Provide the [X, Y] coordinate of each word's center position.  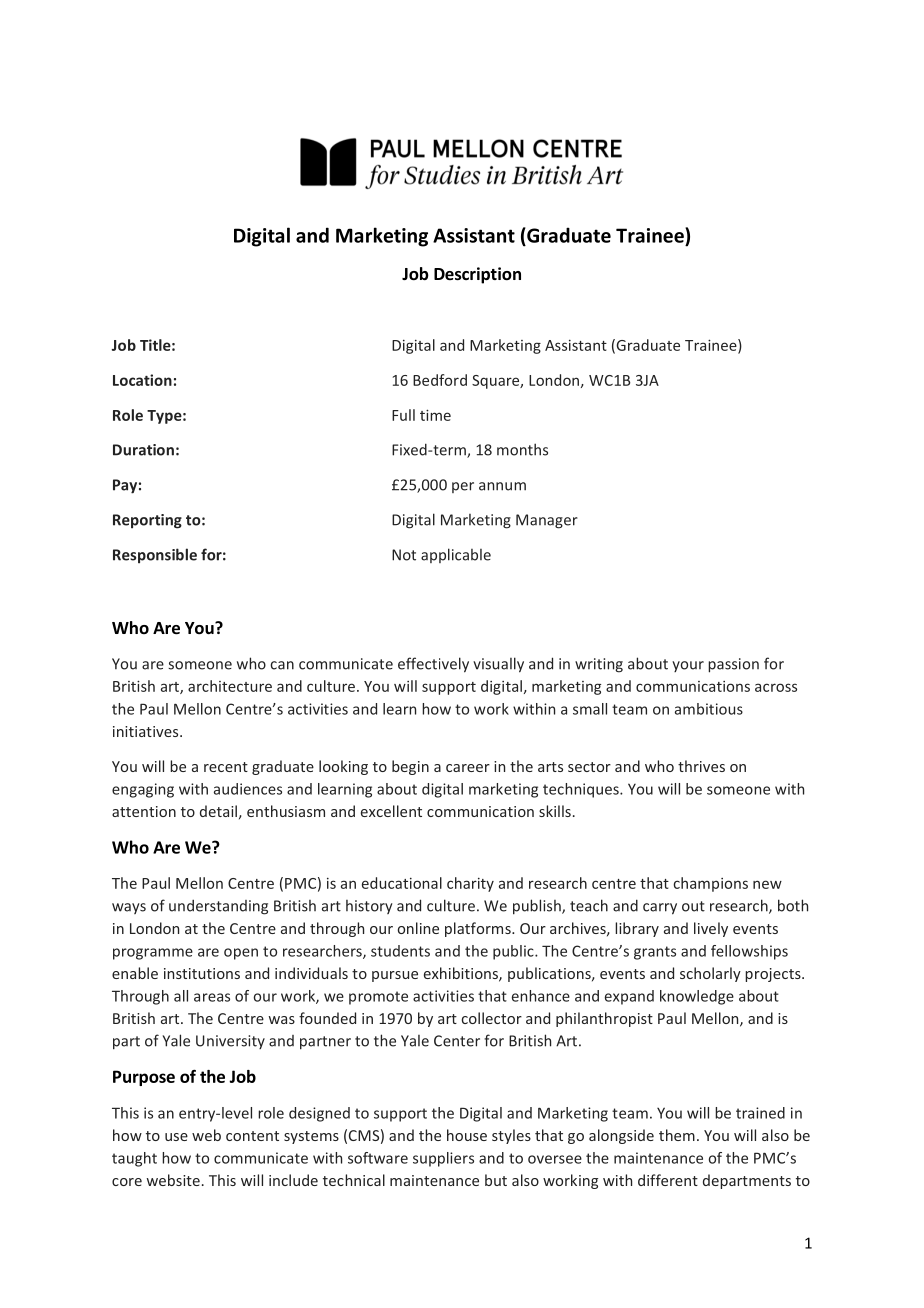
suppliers [443, 1159]
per [463, 487]
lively [711, 929]
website [173, 1180]
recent [226, 767]
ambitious [709, 709]
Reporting [147, 521]
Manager [547, 521]
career [468, 768]
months [522, 449]
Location [142, 380]
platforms [479, 929]
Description [477, 275]
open [241, 954]
